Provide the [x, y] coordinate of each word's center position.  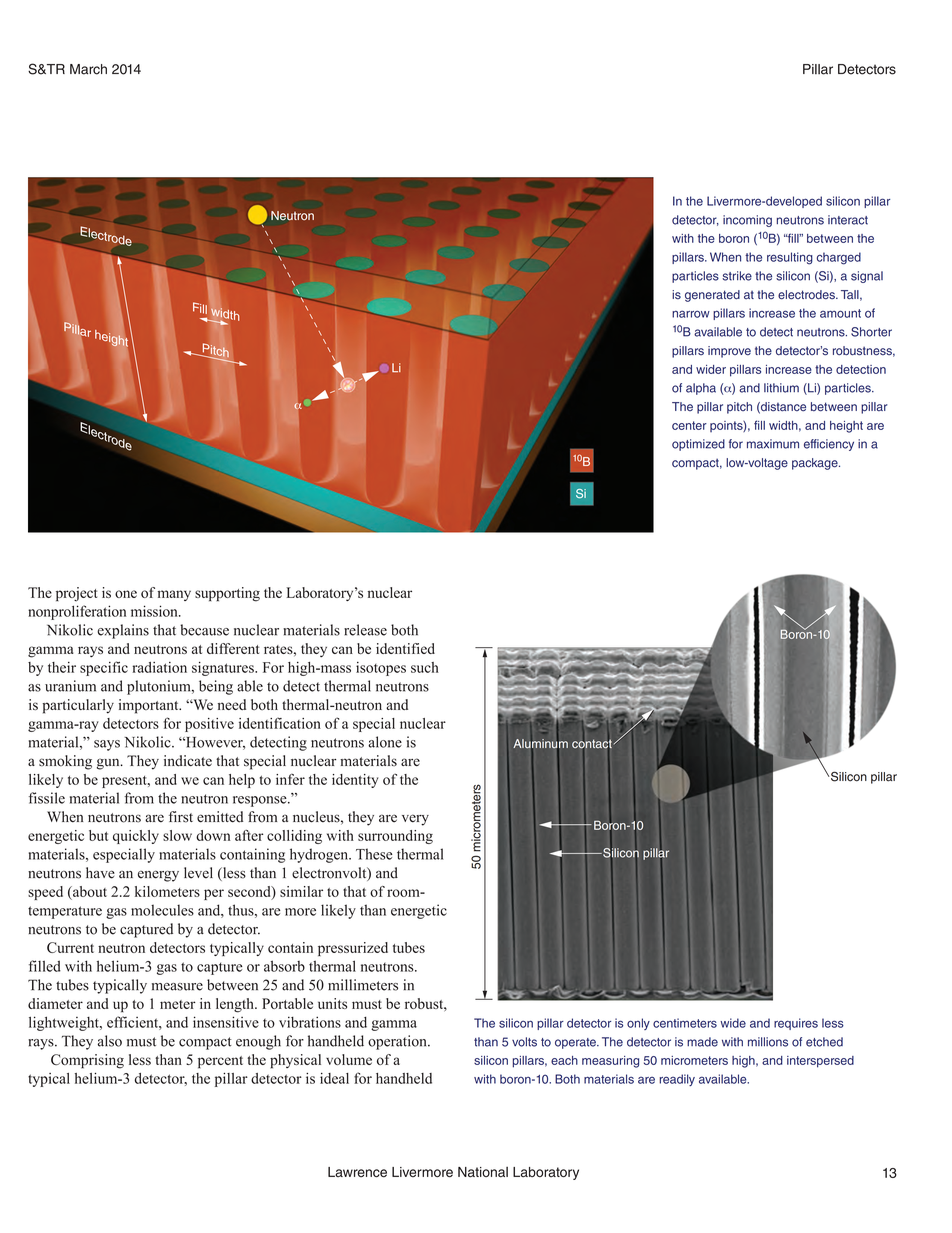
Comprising [87, 1061]
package [816, 464]
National [483, 1172]
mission [155, 611]
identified [405, 648]
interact [848, 220]
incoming [747, 221]
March [88, 69]
